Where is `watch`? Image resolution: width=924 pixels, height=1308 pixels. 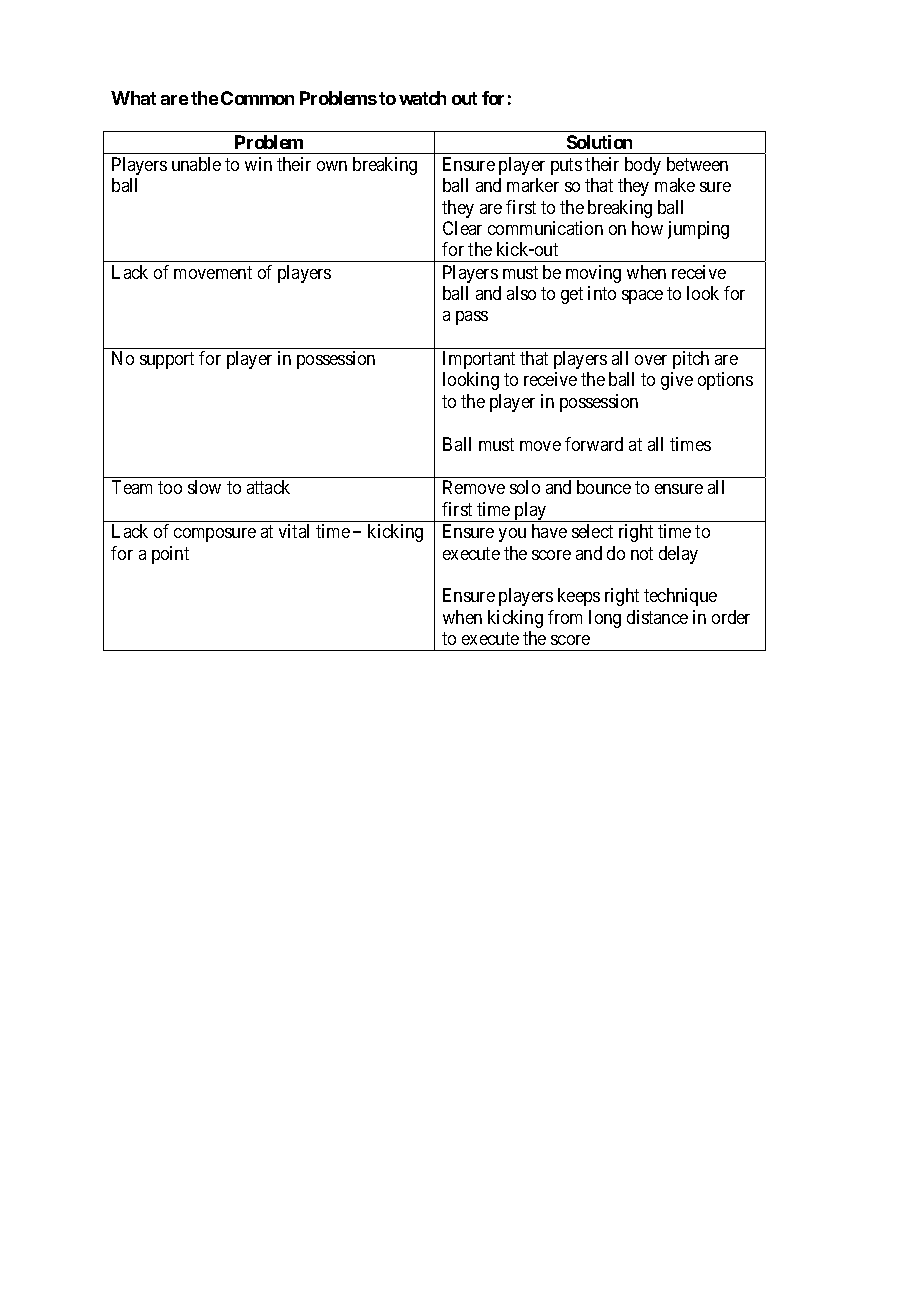 watch is located at coordinates (422, 98).
